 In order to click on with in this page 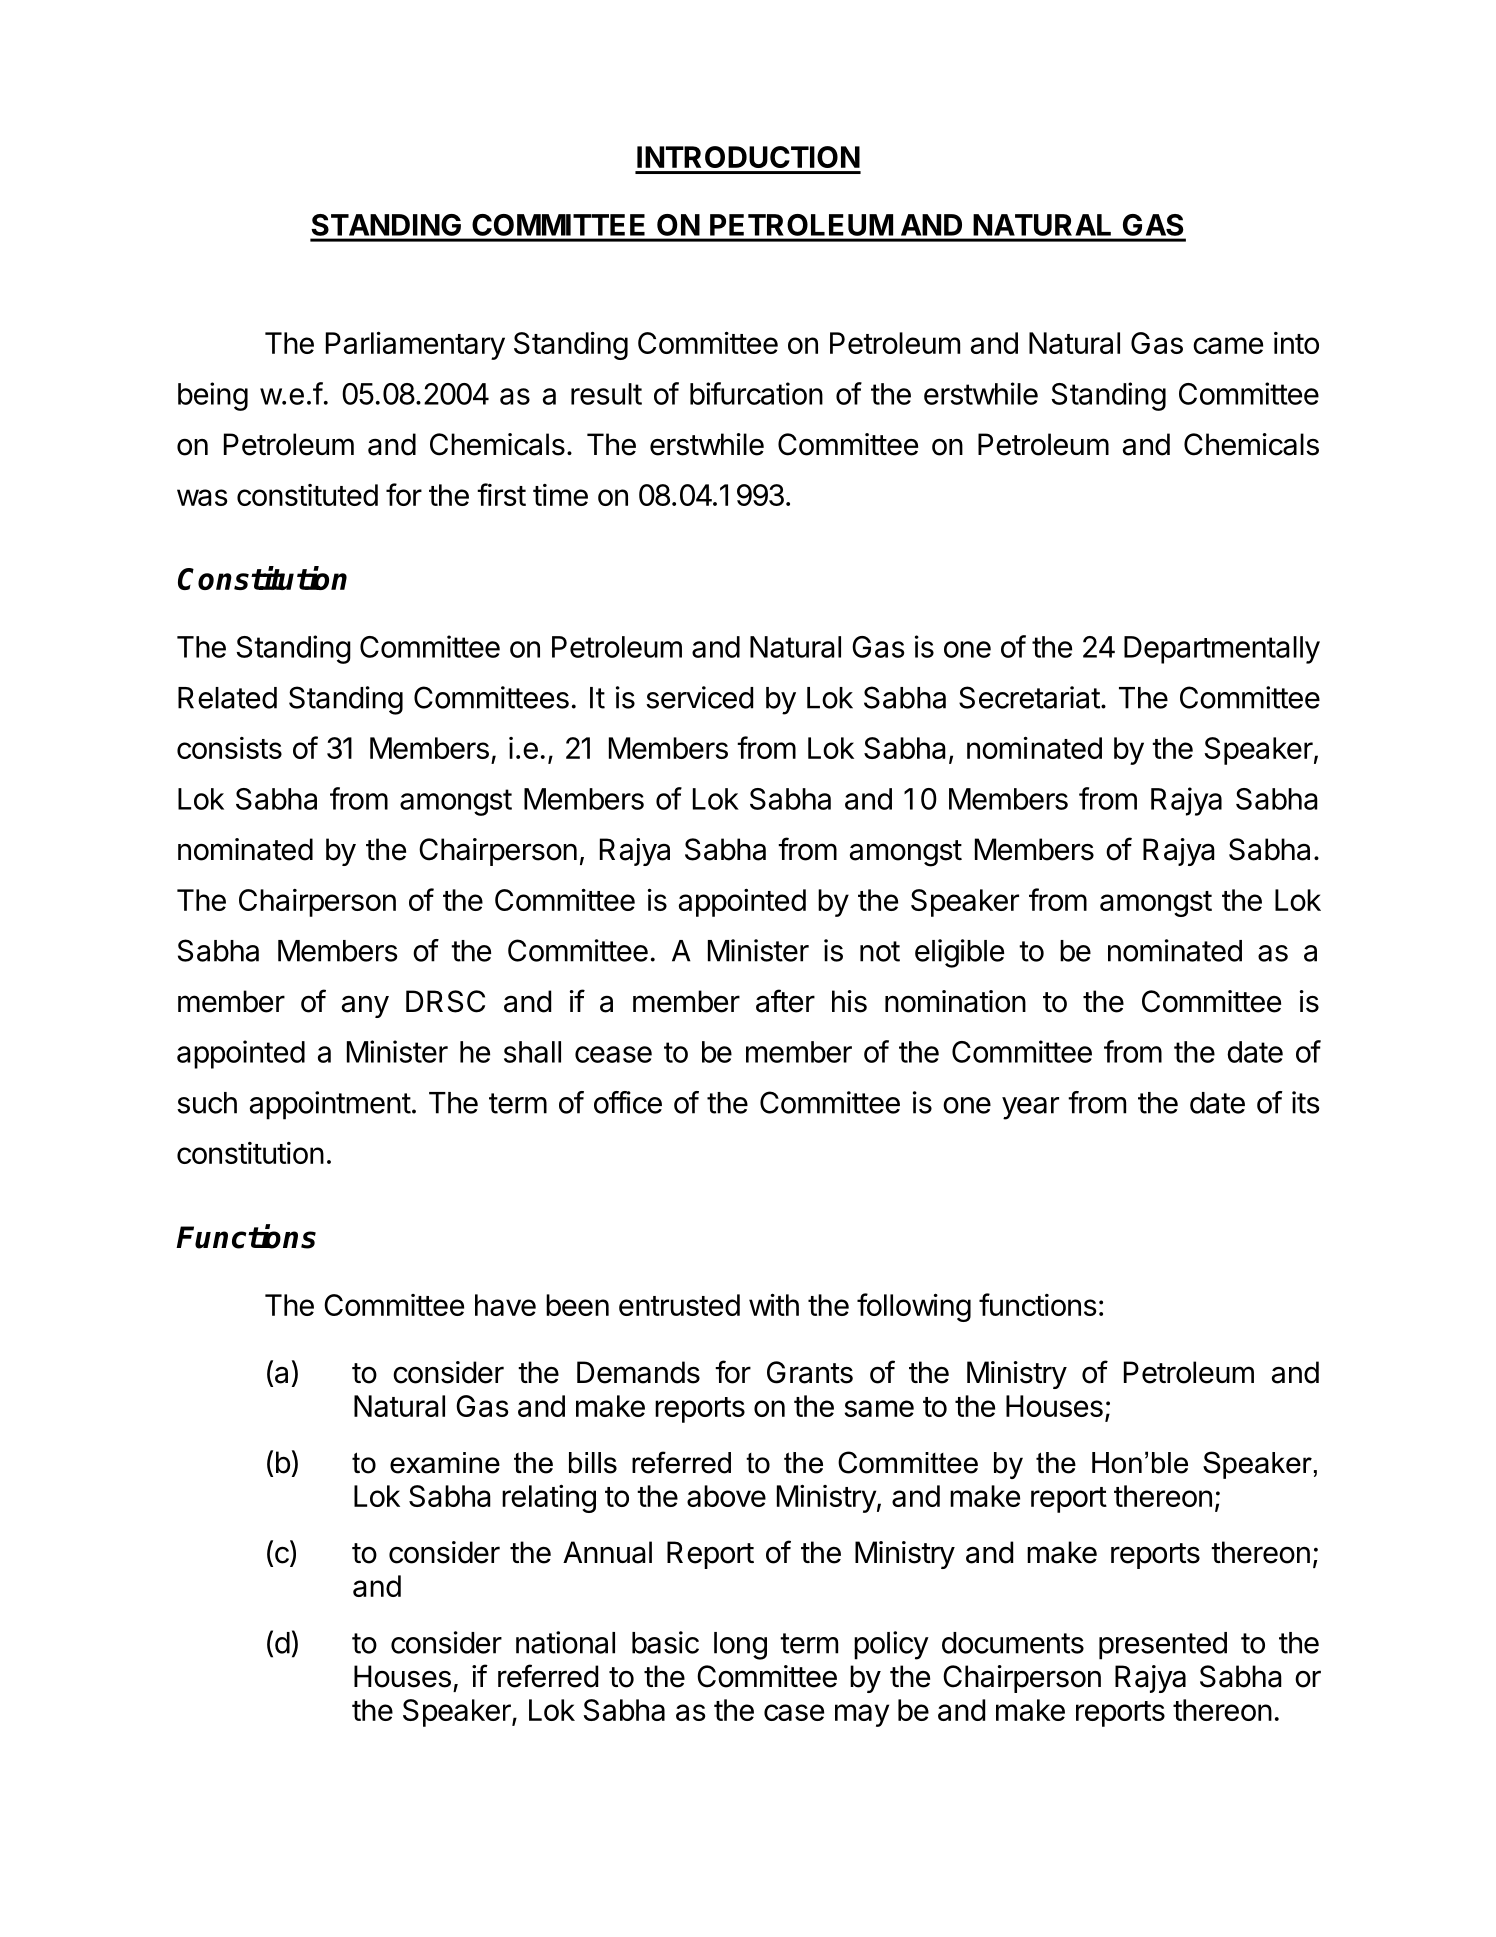, I will do `click(774, 1304)`.
